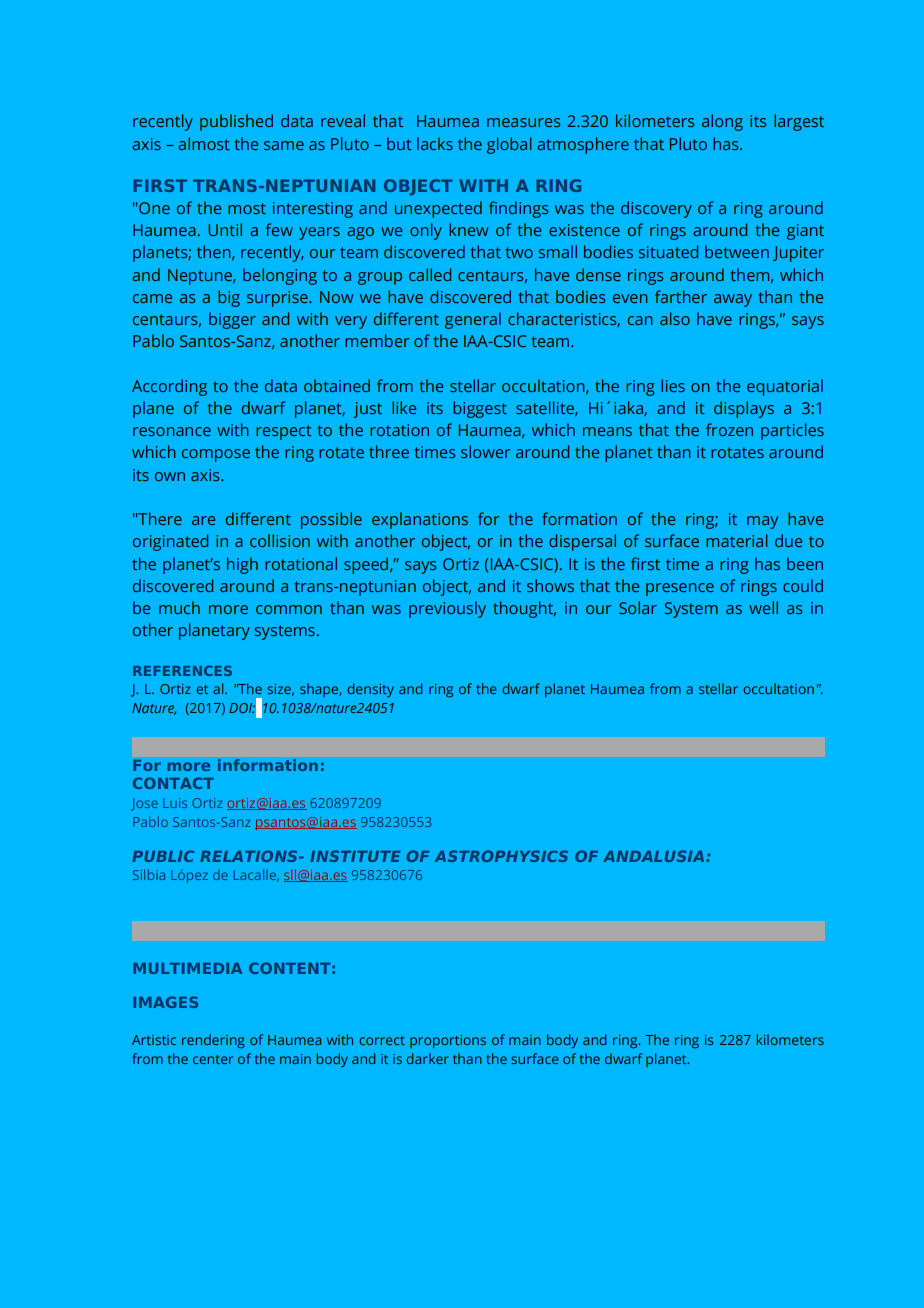 Image resolution: width=924 pixels, height=1308 pixels. I want to click on PUBLIC, so click(163, 856).
